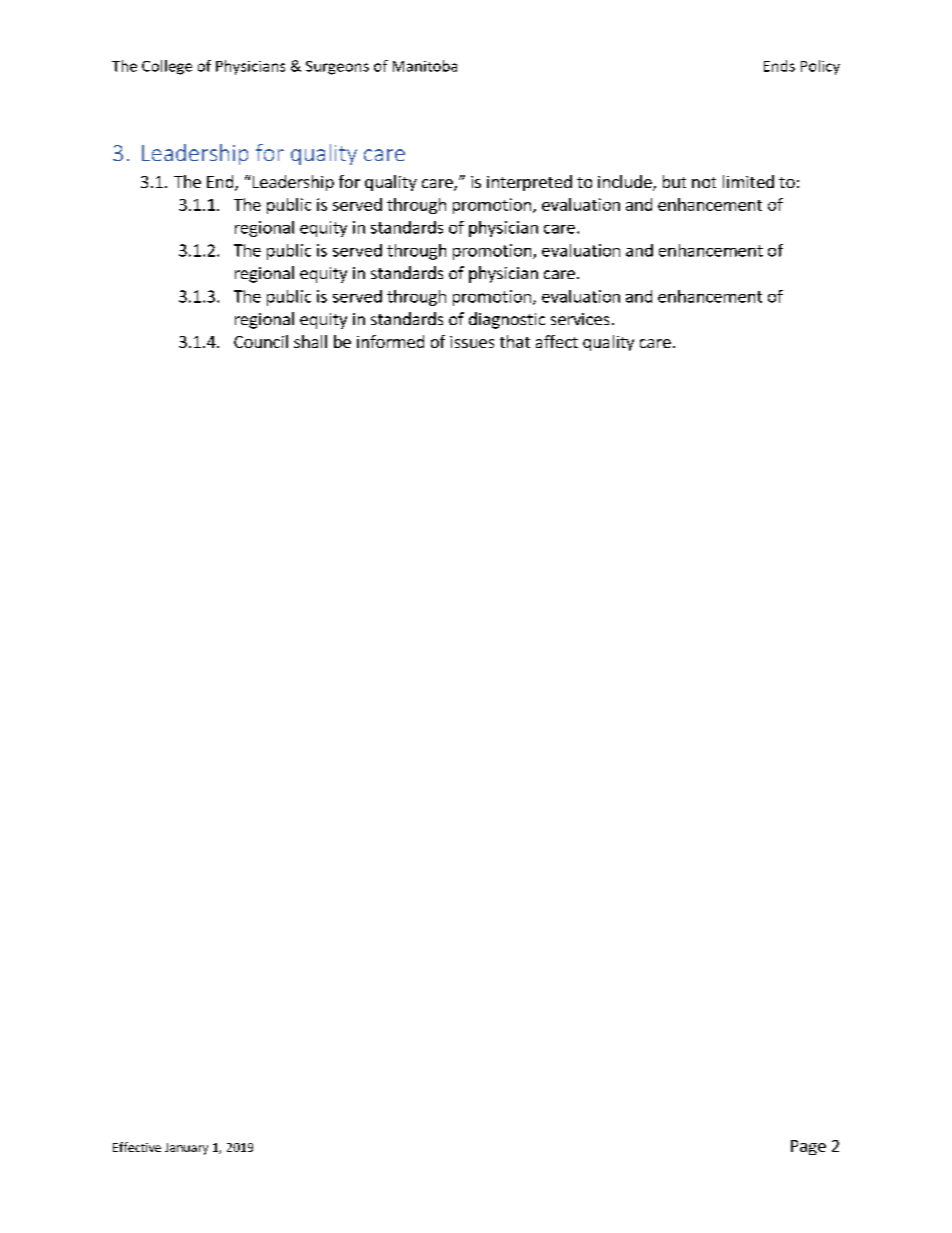 The height and width of the screenshot is (1233, 952). What do you see at coordinates (557, 341) in the screenshot?
I see `affect` at bounding box center [557, 341].
